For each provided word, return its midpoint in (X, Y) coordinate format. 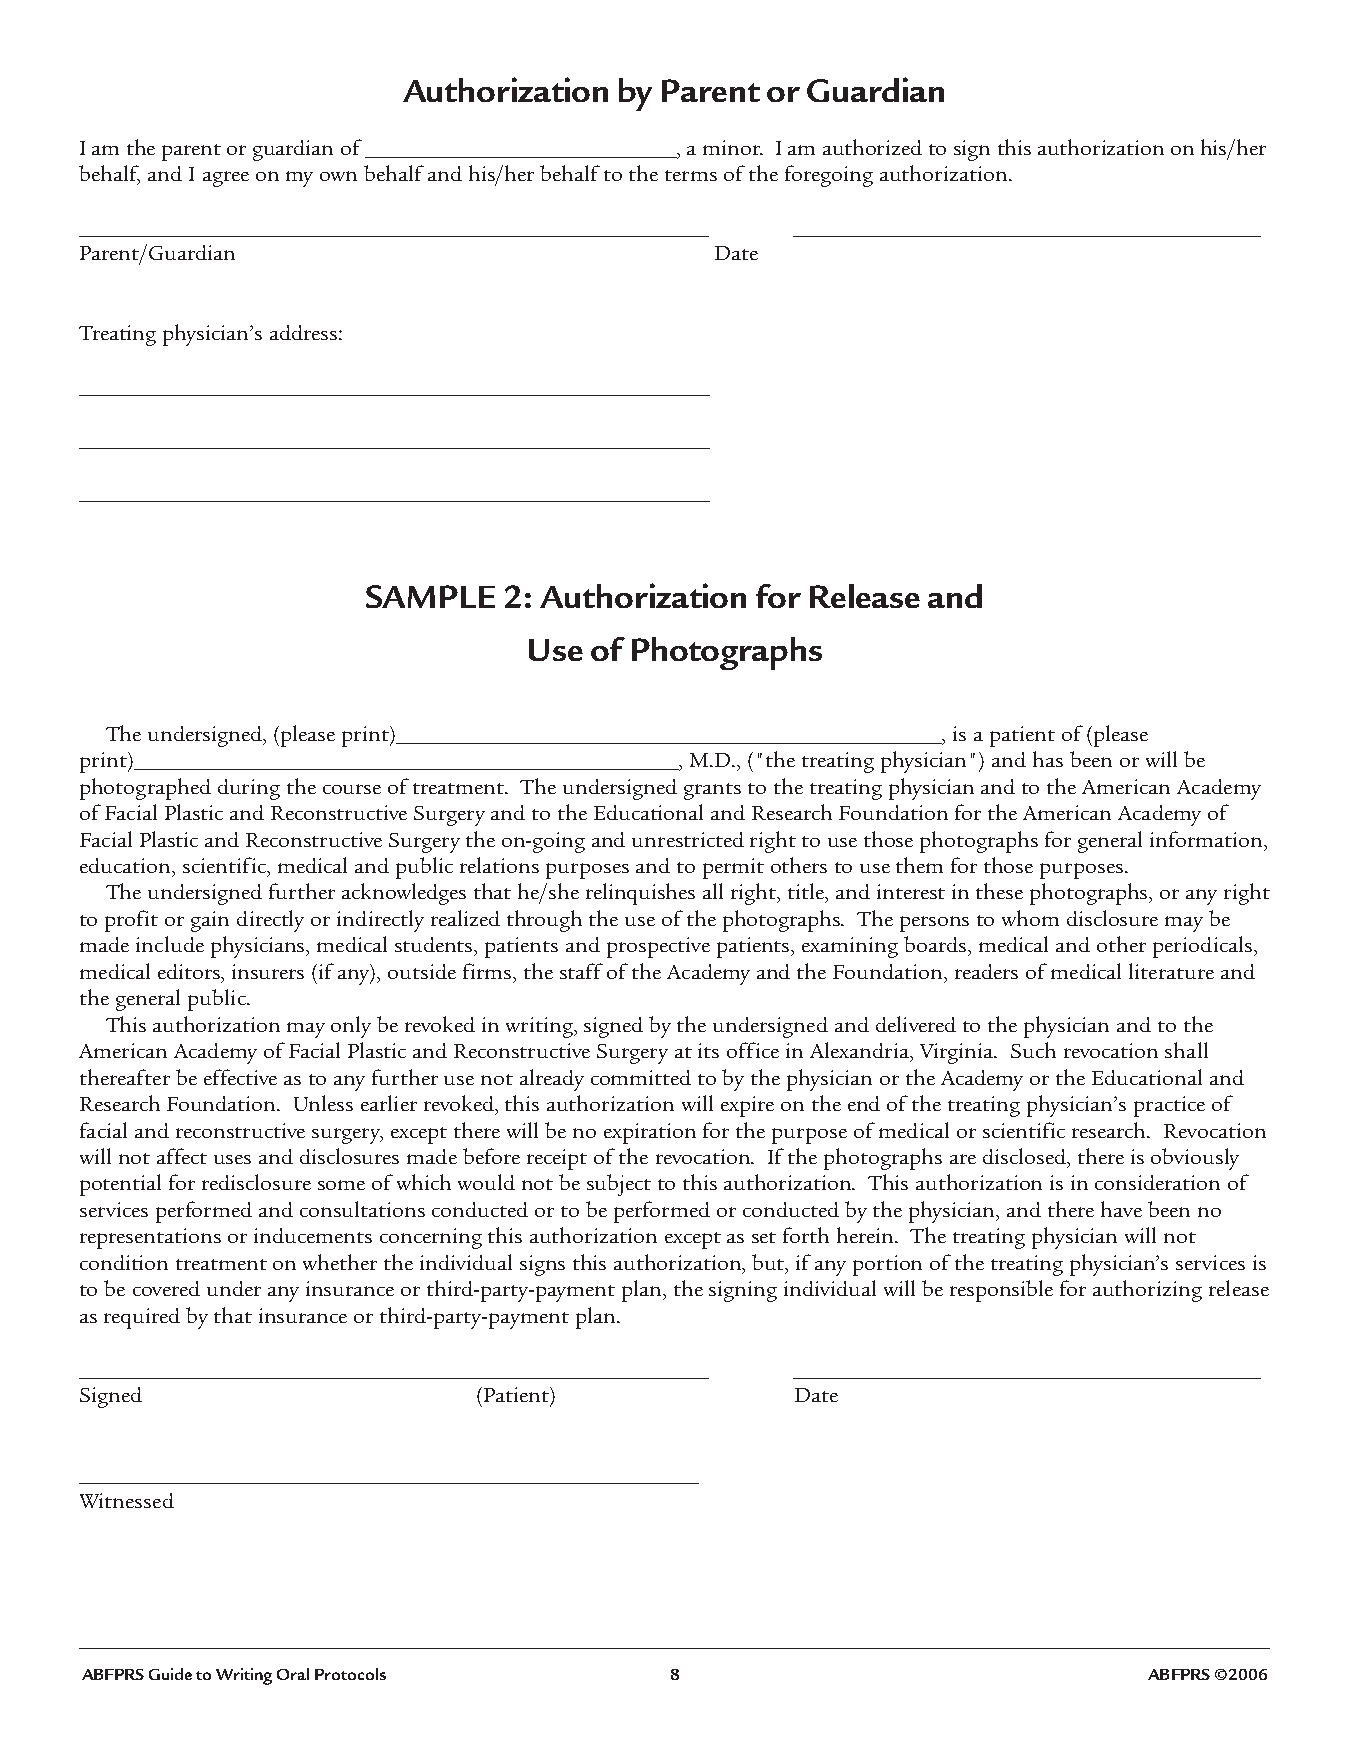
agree (226, 179)
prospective (658, 947)
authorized (872, 147)
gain (210, 921)
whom (1030, 918)
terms (691, 175)
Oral (293, 1674)
